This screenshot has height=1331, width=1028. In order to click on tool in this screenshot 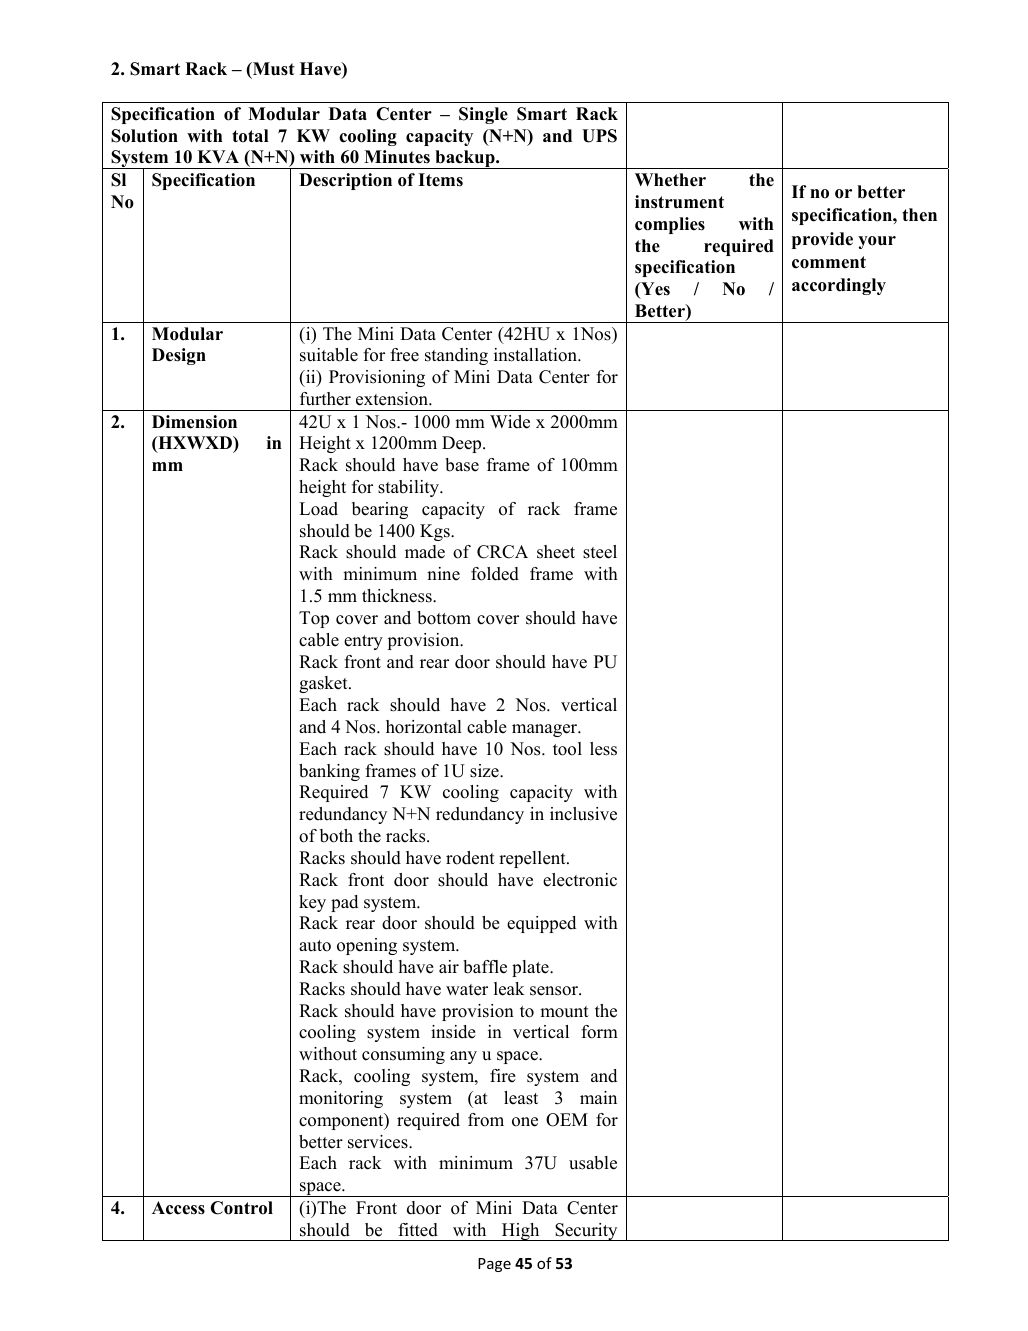, I will do `click(567, 749)`.
